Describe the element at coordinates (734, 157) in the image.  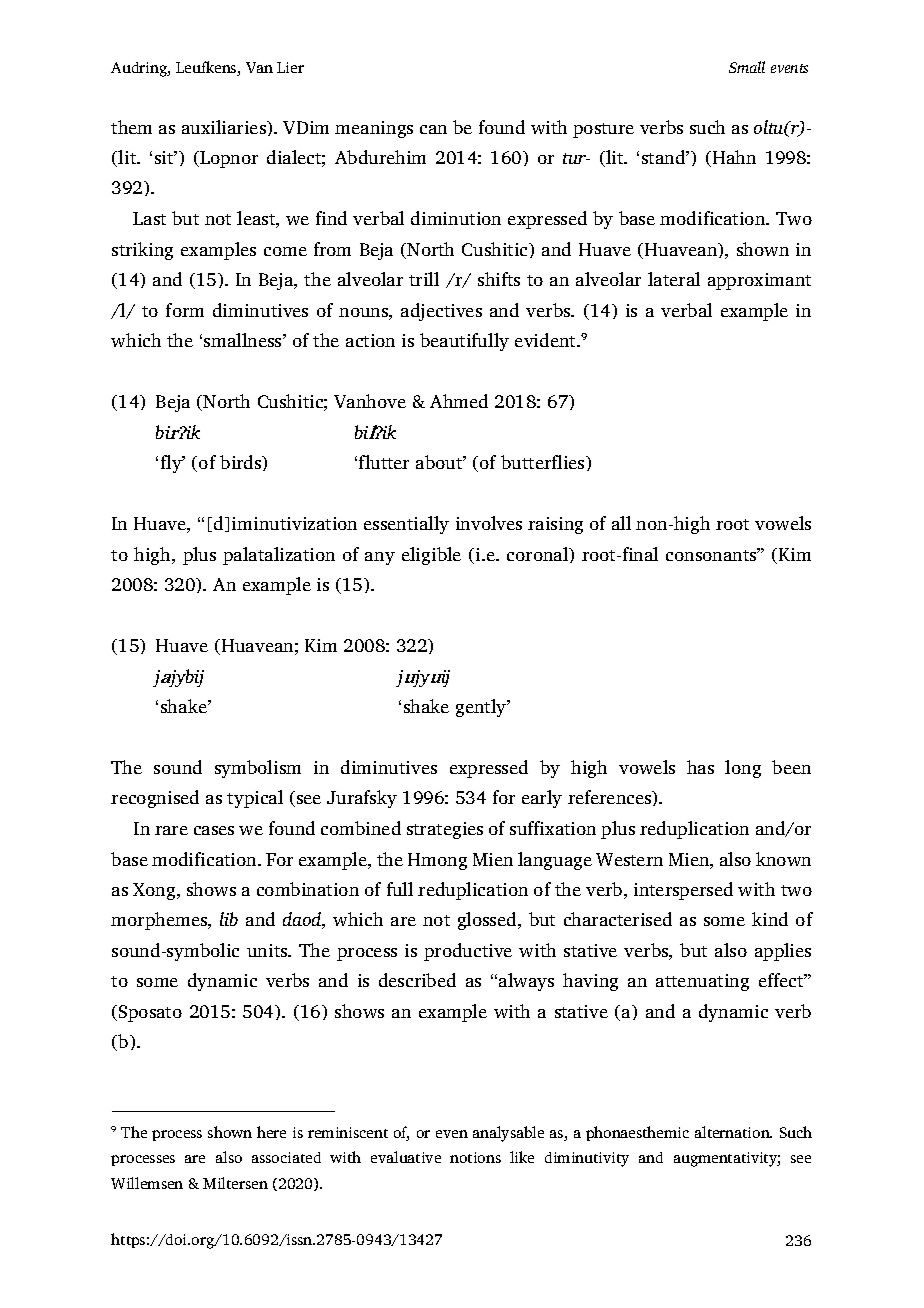
I see `Hahn` at that location.
